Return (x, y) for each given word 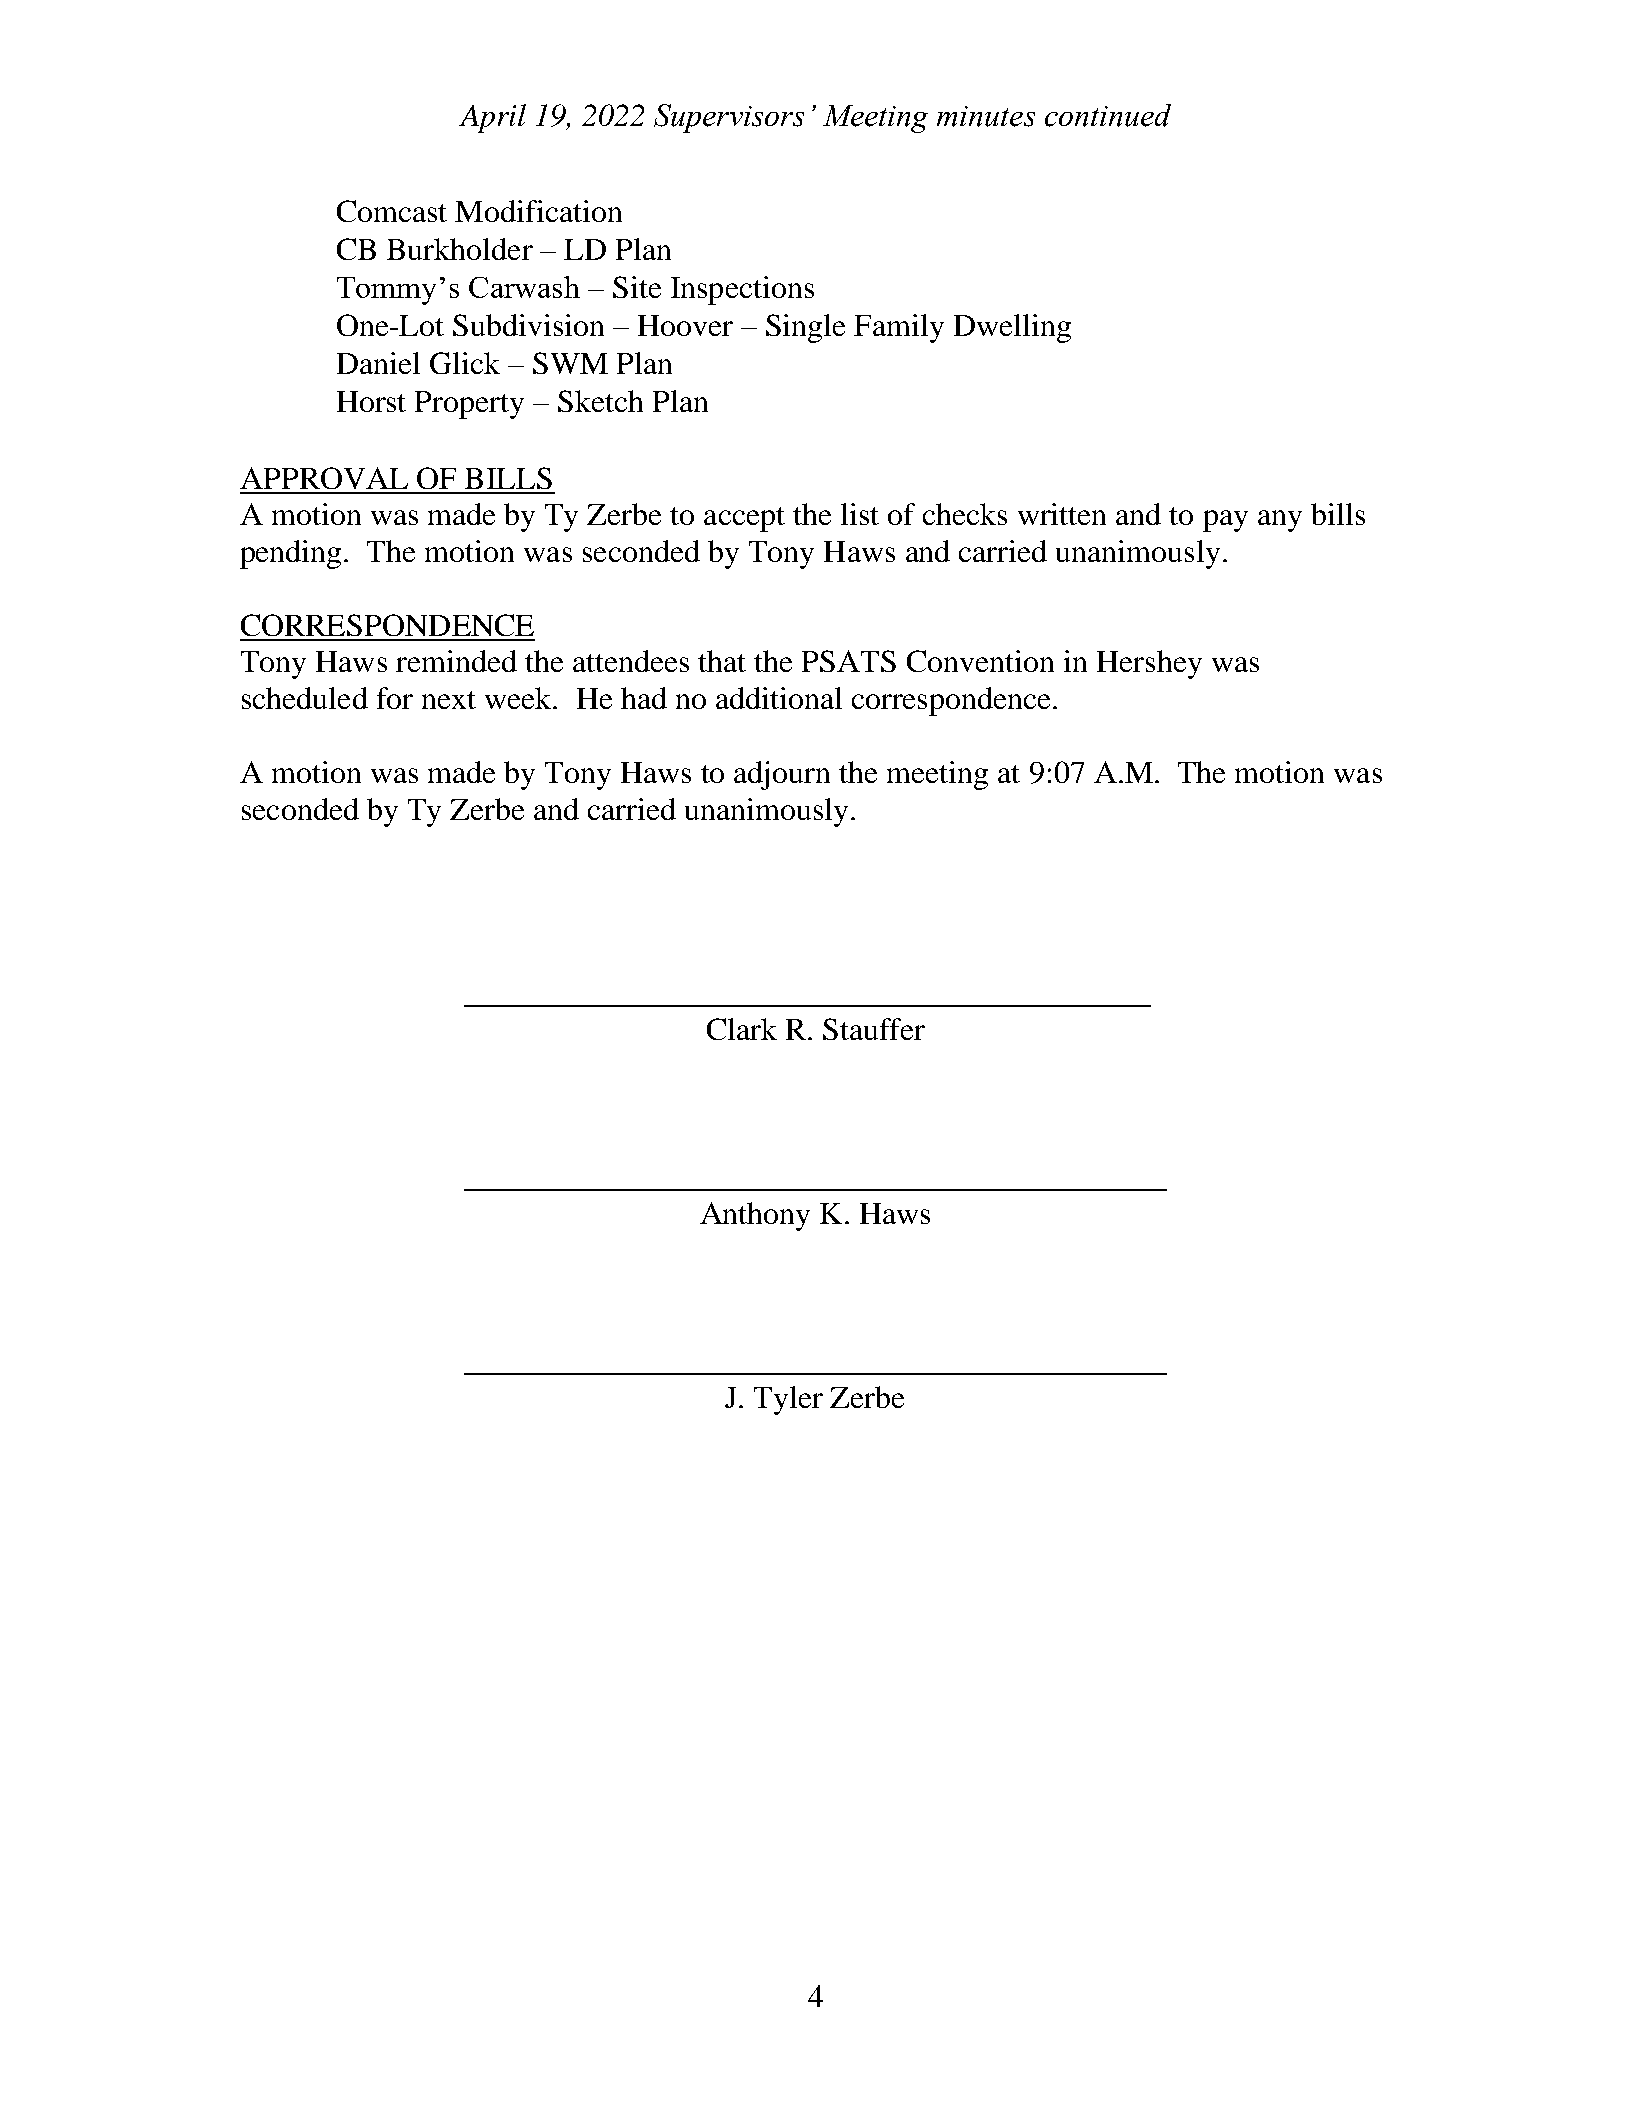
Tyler (788, 1400)
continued (1108, 115)
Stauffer (874, 1029)
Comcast (392, 211)
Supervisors (729, 118)
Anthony (755, 1216)
